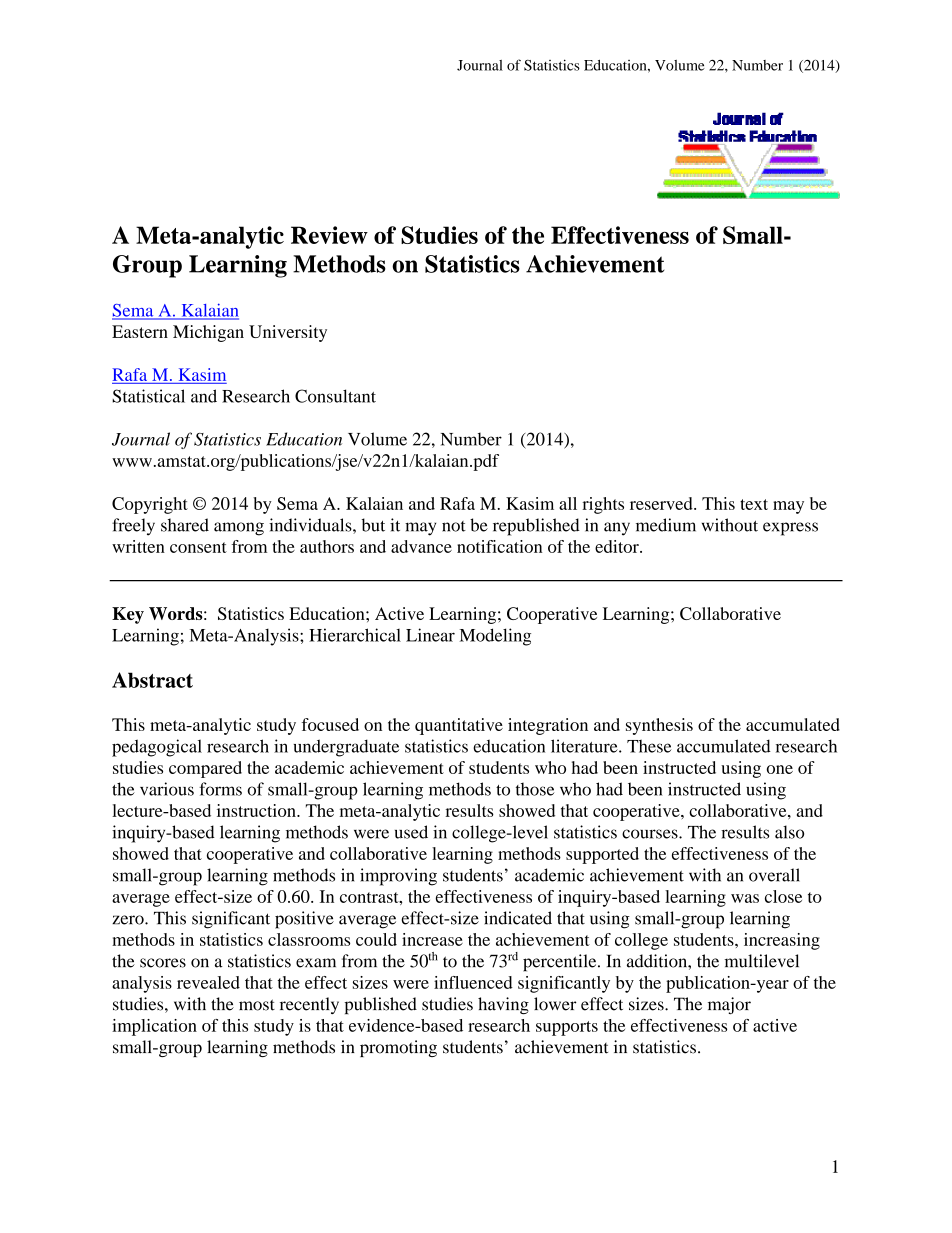 This screenshot has height=1233, width=952. What do you see at coordinates (754, 504) in the screenshot?
I see `text` at bounding box center [754, 504].
